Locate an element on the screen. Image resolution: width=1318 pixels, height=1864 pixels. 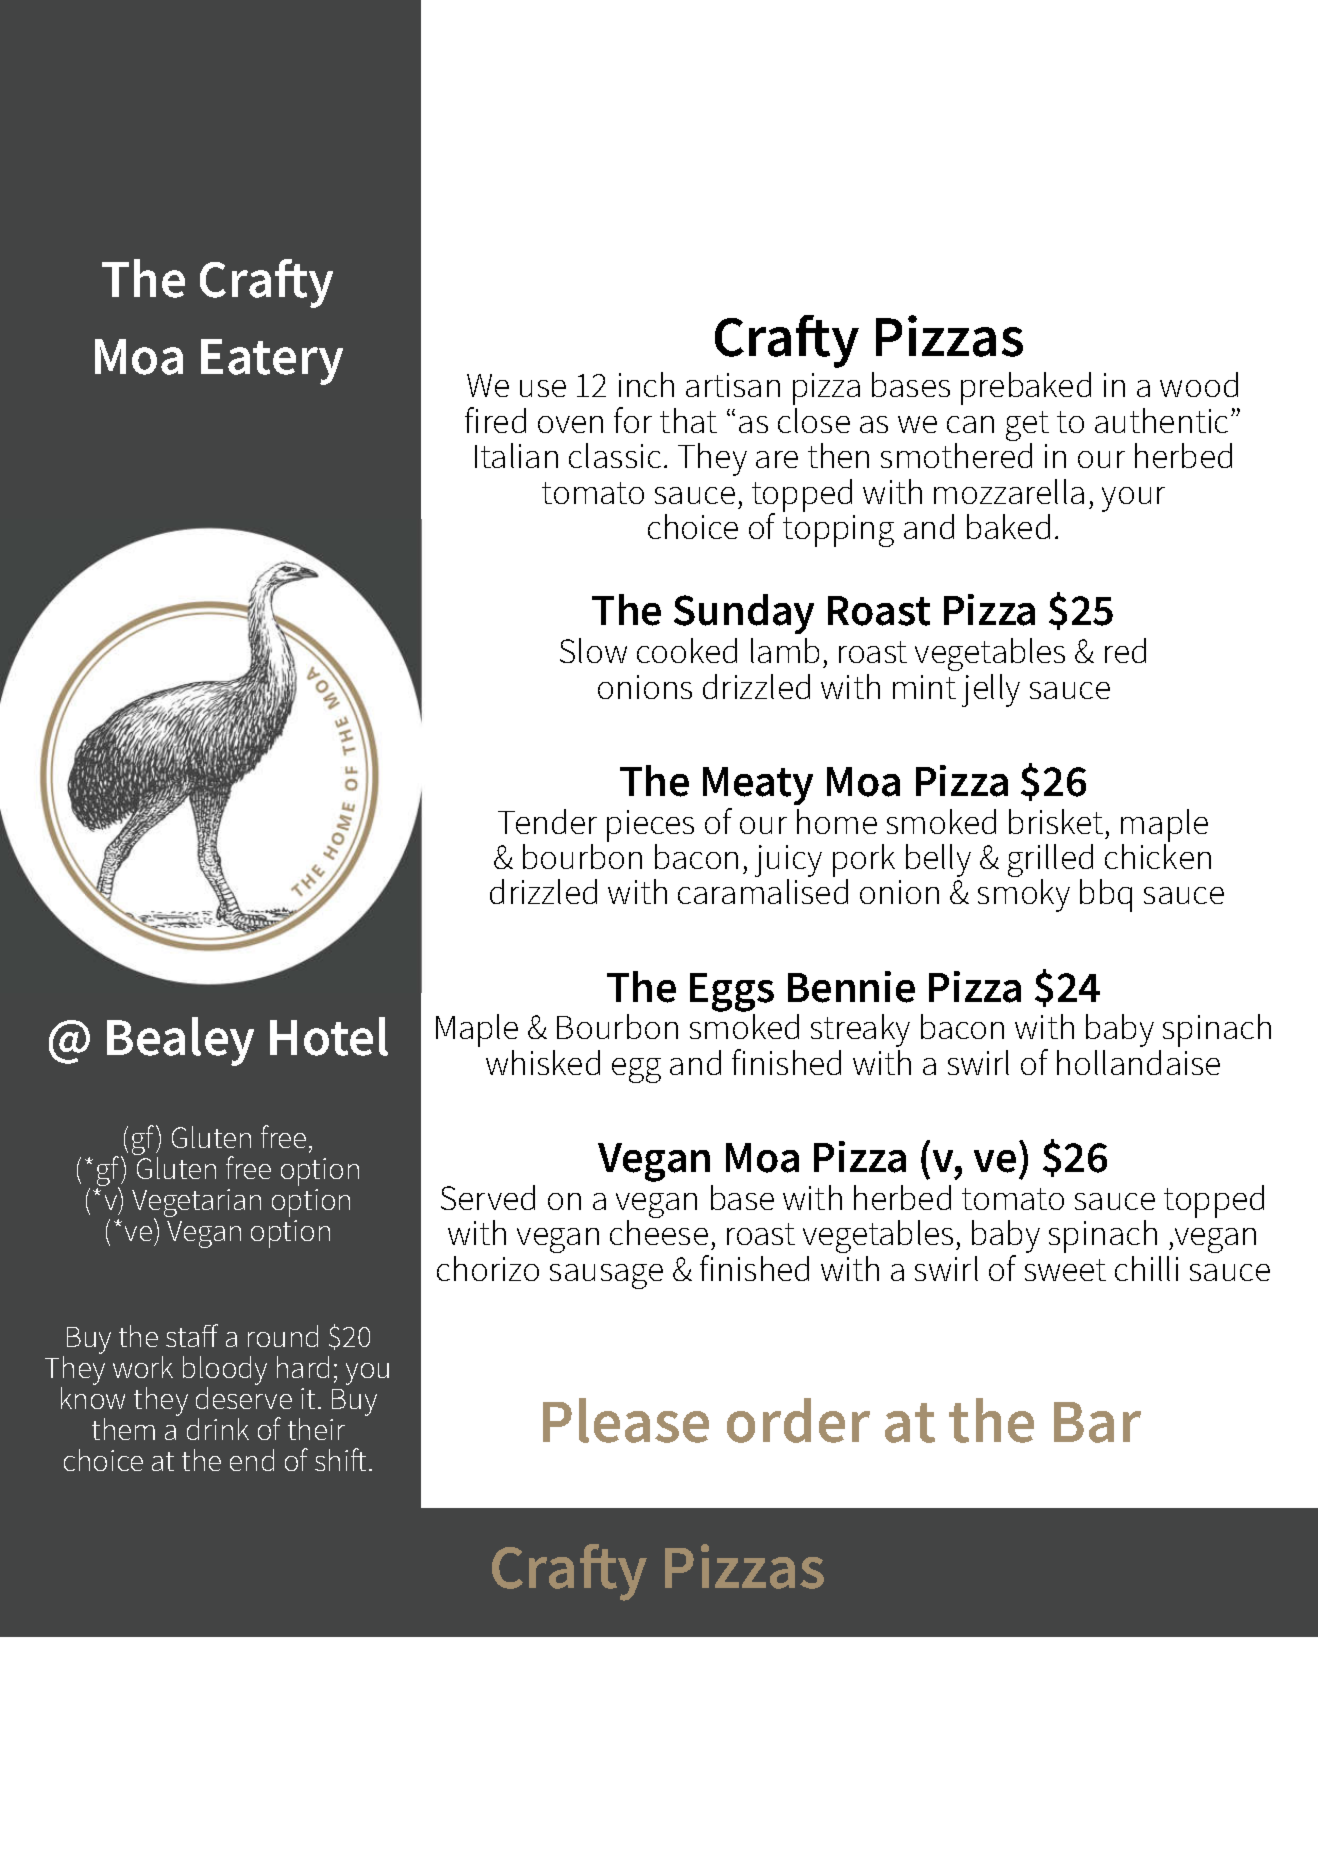
Eatery is located at coordinates (272, 362).
